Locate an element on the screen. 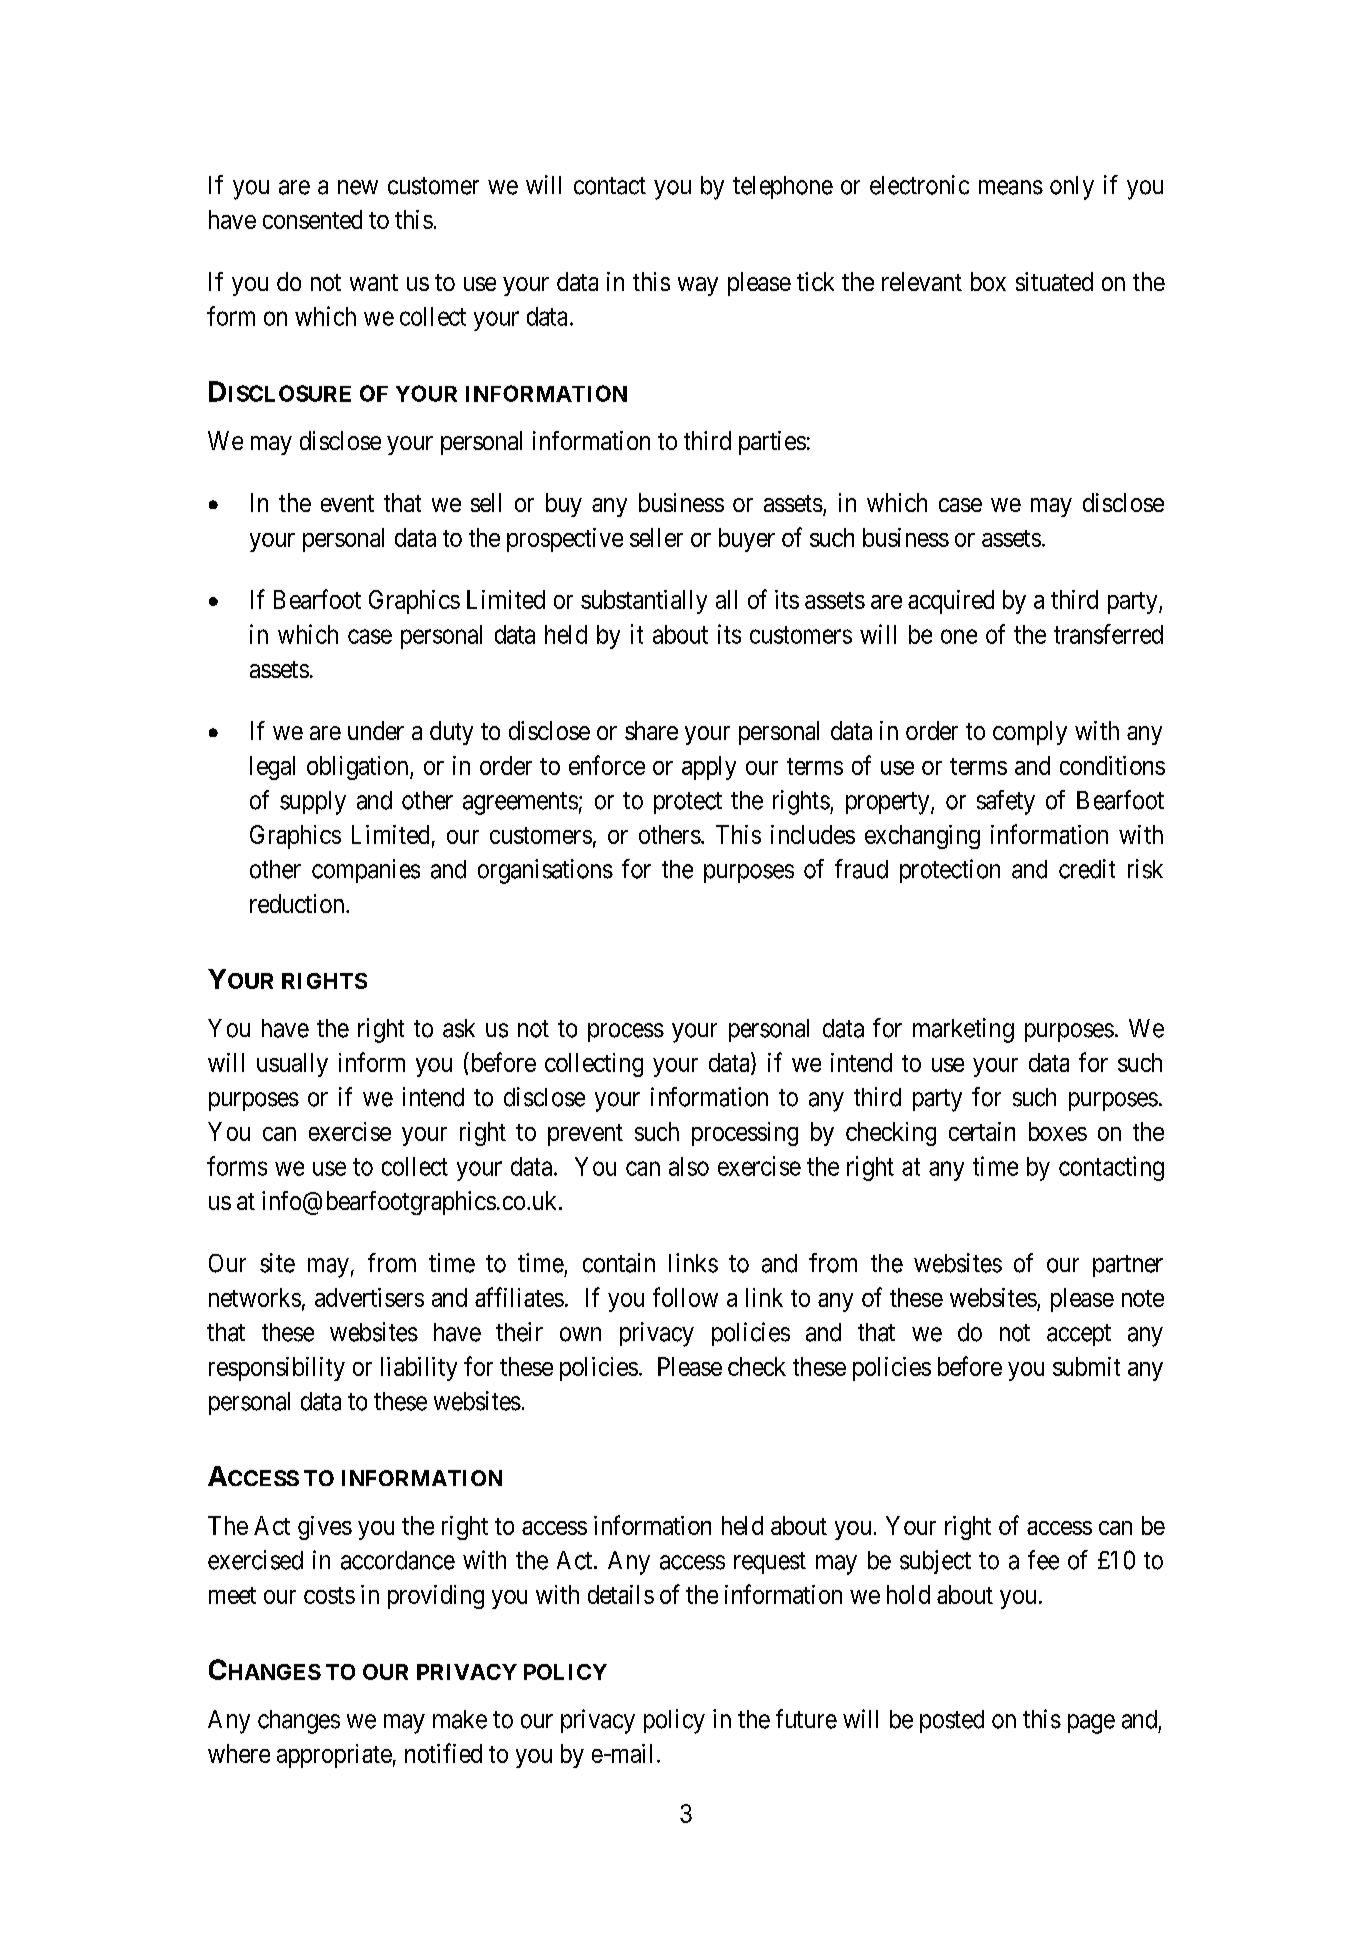 This screenshot has height=1939, width=1371. future is located at coordinates (806, 1719).
